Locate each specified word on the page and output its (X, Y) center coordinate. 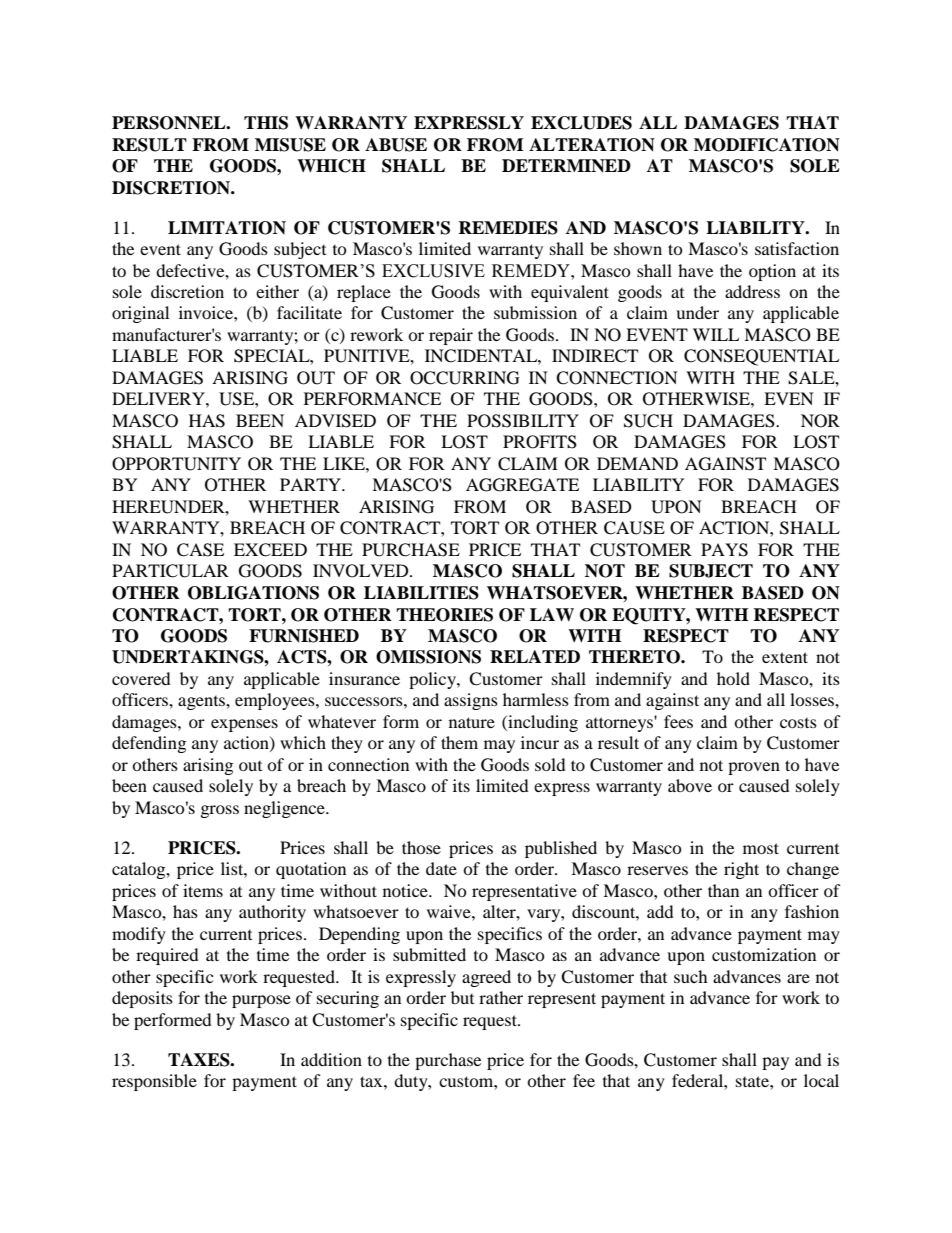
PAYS (724, 550)
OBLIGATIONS (253, 593)
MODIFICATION (767, 145)
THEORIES (444, 615)
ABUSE (396, 145)
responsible (154, 1082)
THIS (266, 123)
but (462, 997)
